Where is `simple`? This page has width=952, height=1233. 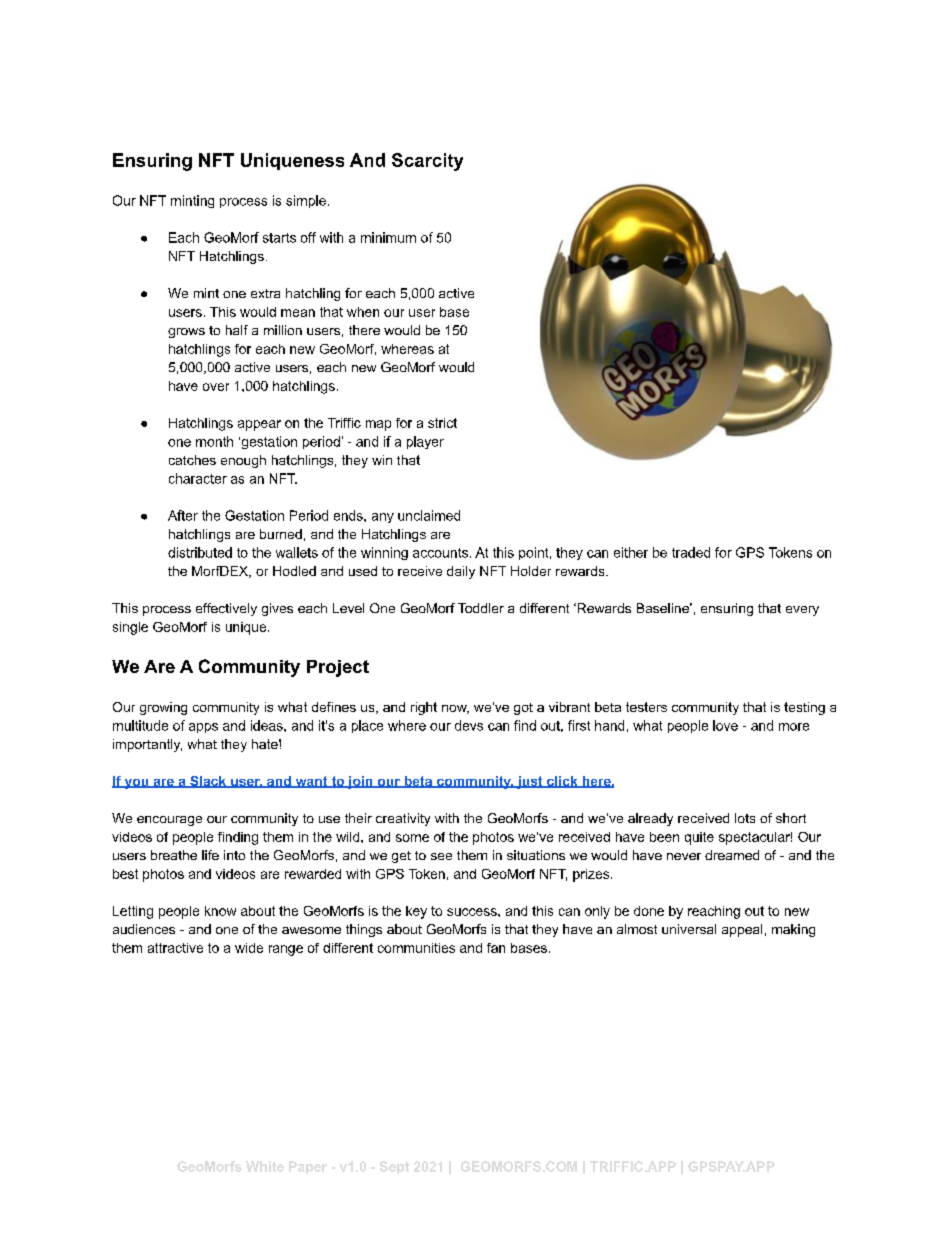 simple is located at coordinates (306, 201).
